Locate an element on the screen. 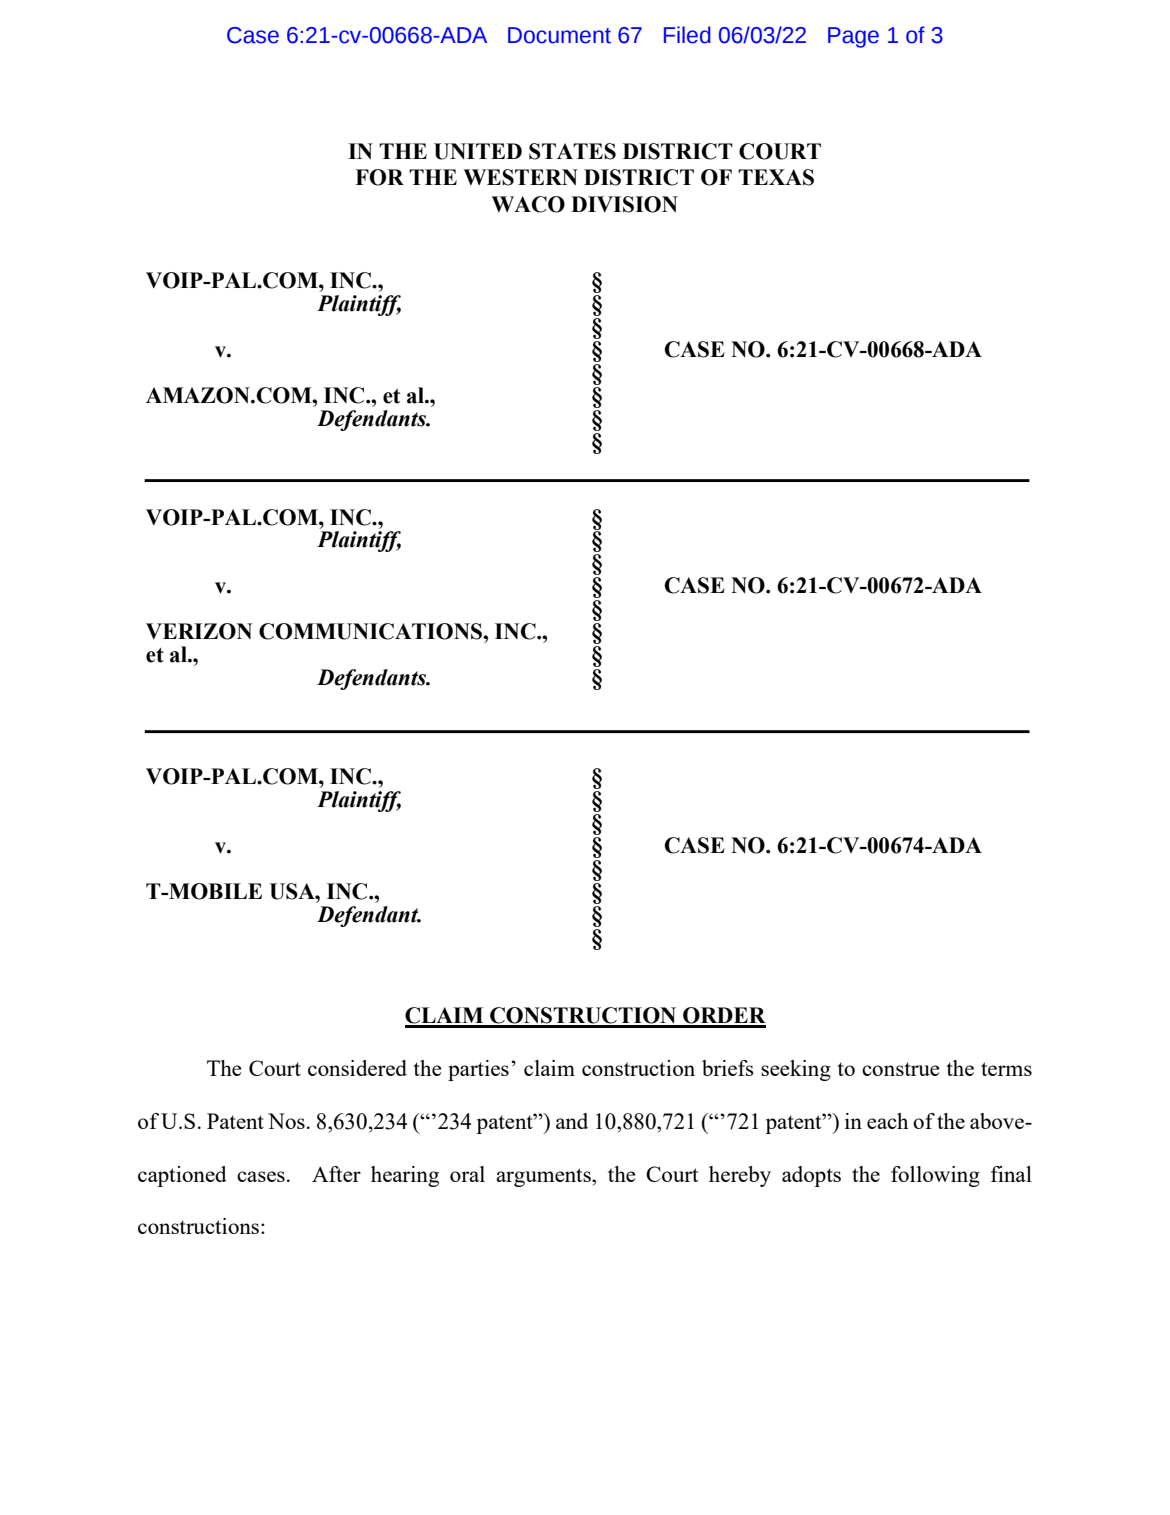 The image size is (1170, 1515). Page is located at coordinates (853, 37).
